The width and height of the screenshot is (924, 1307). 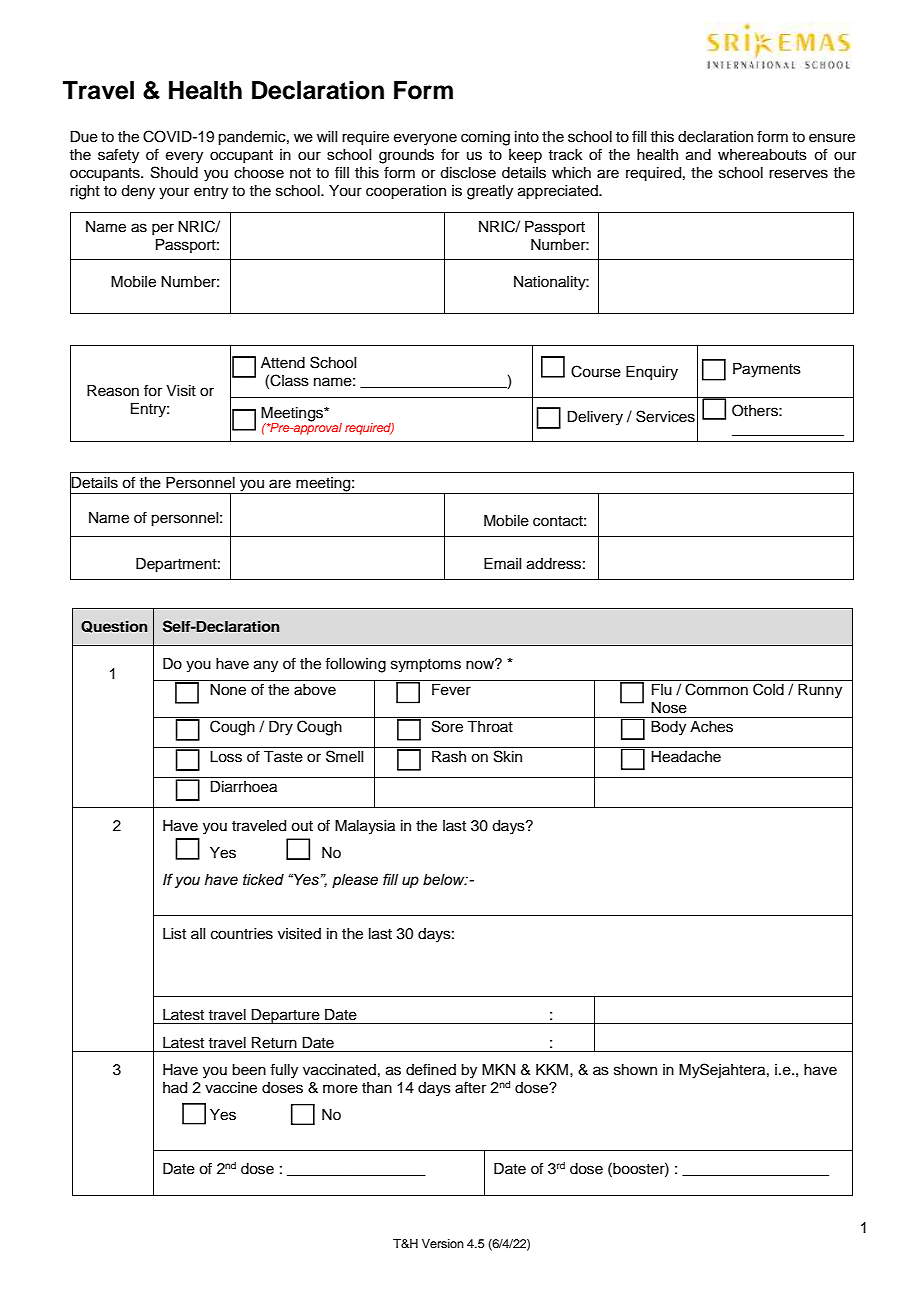 What do you see at coordinates (443, 1243) in the screenshot?
I see `Version` at bounding box center [443, 1243].
